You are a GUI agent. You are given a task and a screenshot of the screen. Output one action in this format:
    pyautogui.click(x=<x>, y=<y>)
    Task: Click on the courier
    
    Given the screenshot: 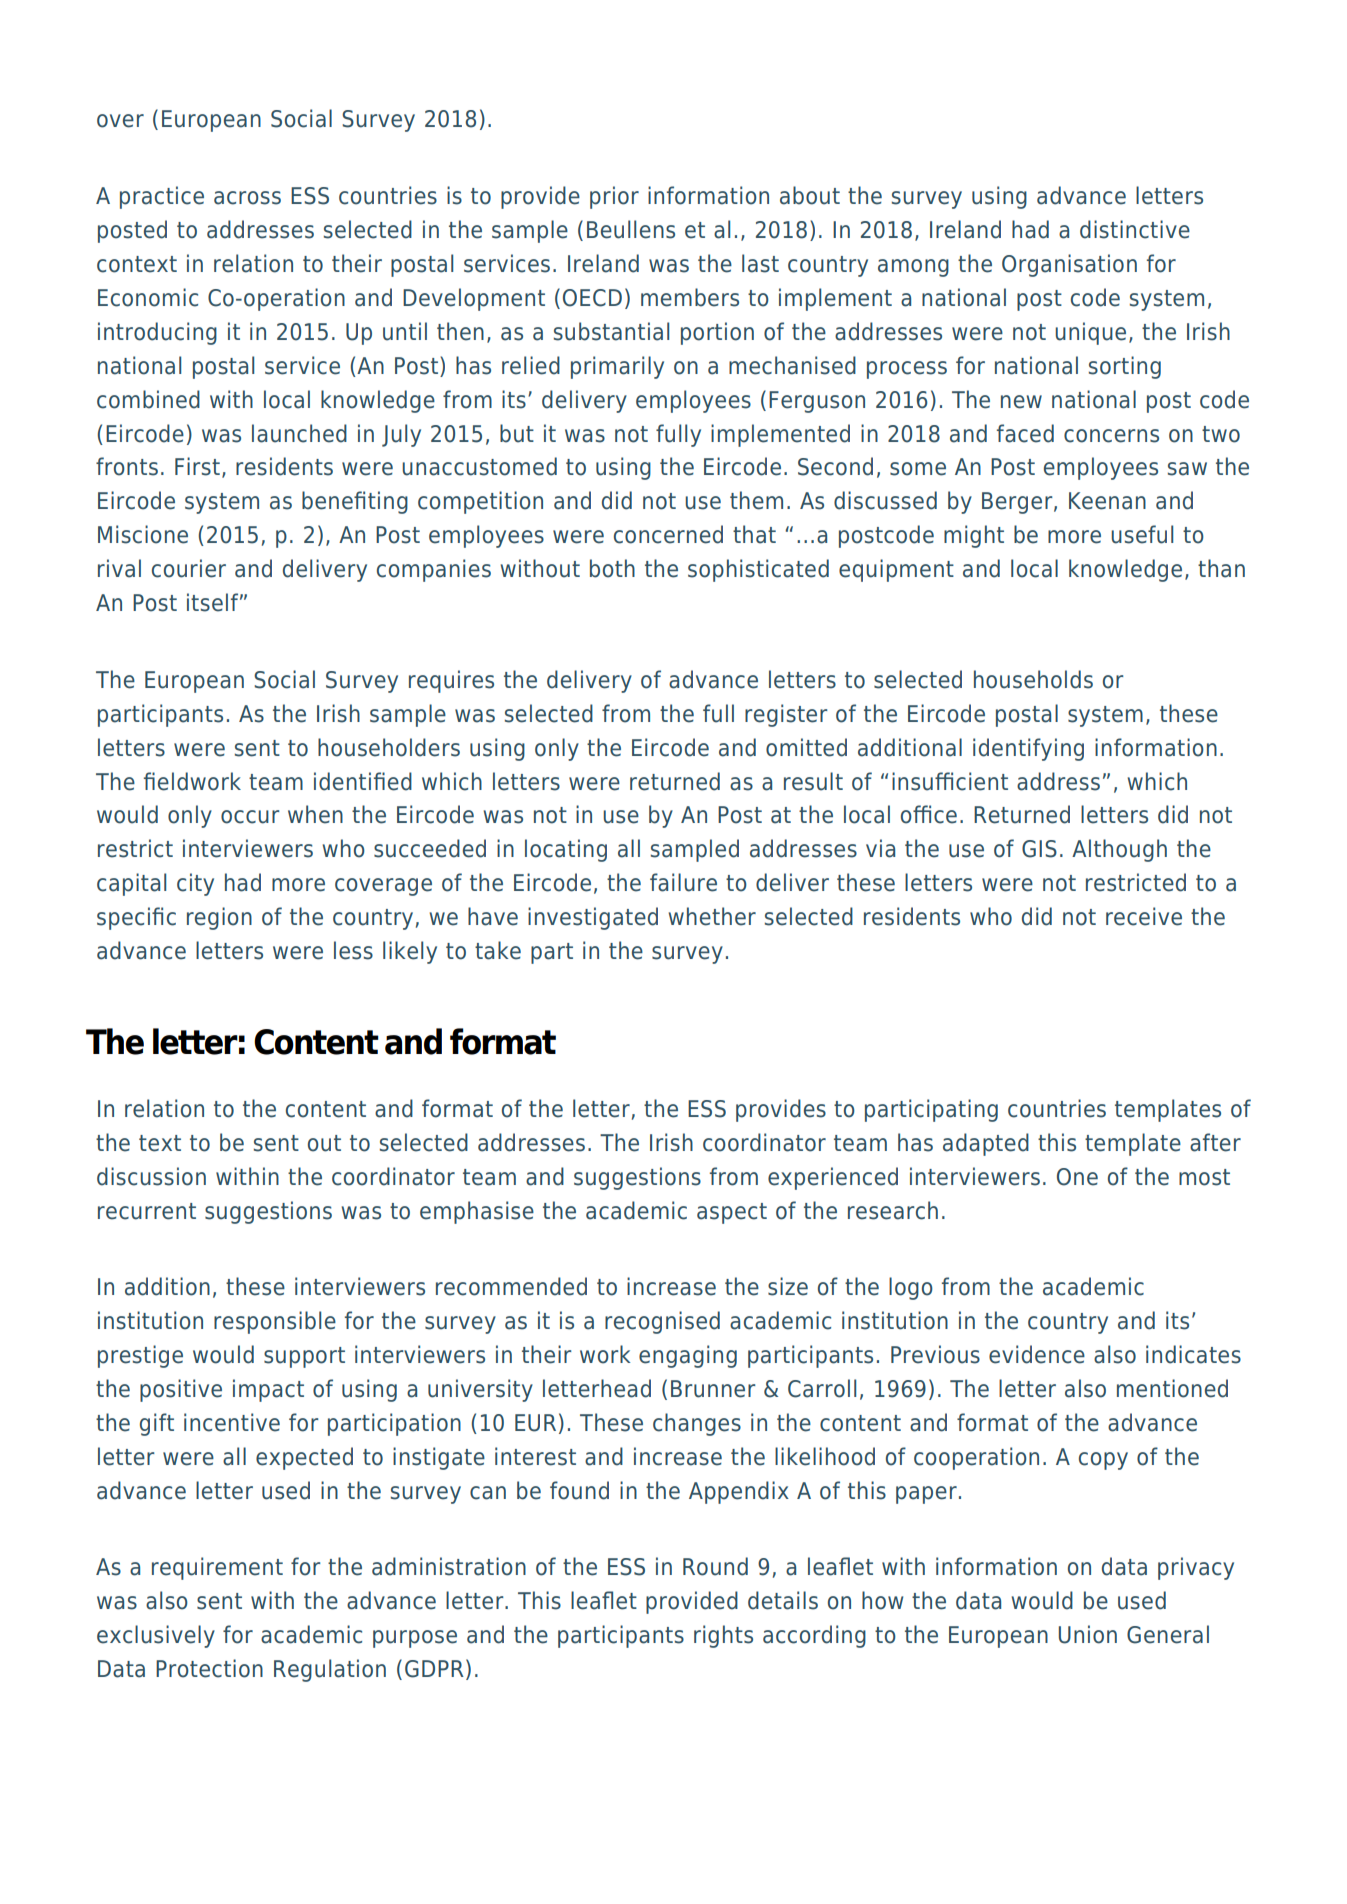 What is the action you would take?
    pyautogui.click(x=189, y=568)
